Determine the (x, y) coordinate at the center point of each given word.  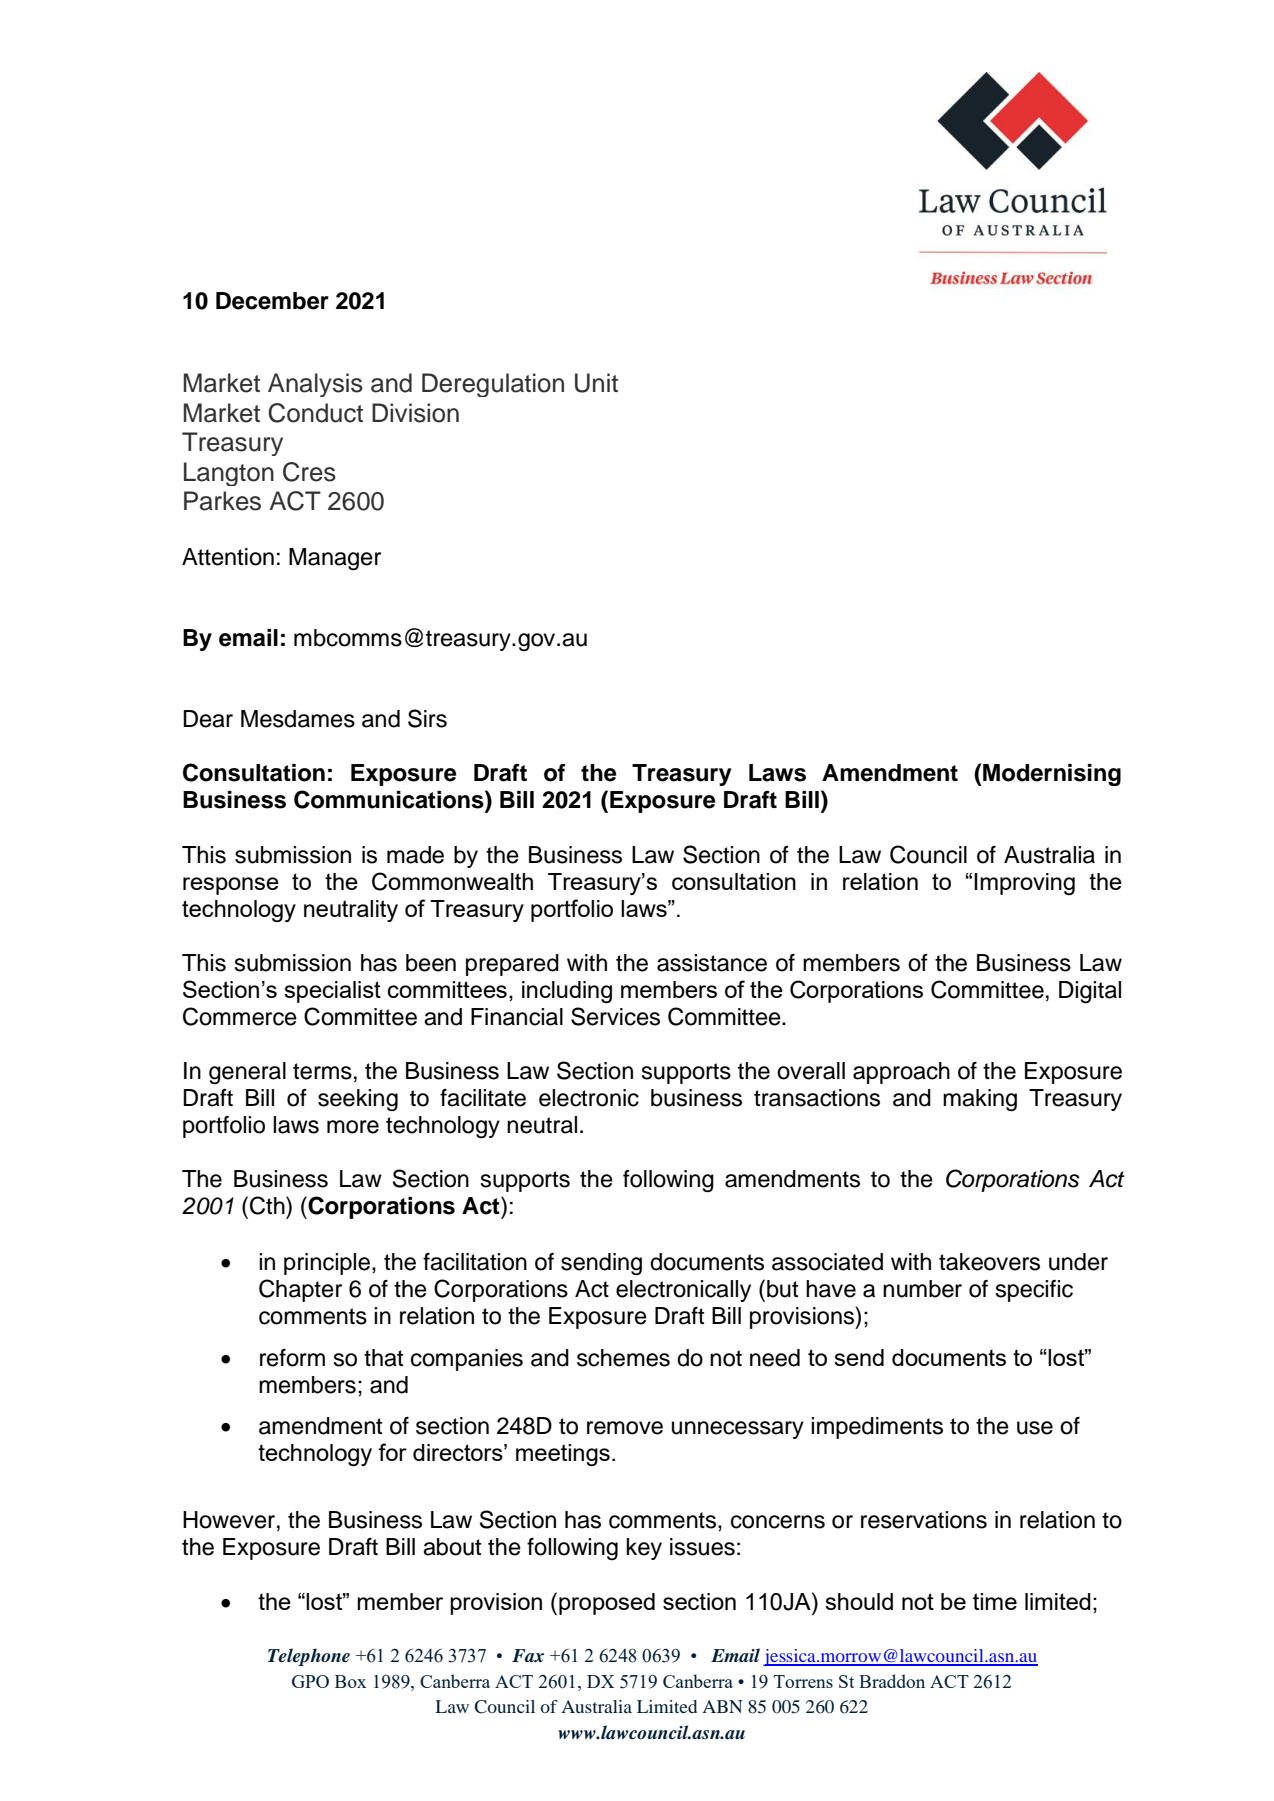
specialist (332, 992)
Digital (1090, 992)
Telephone (309, 1657)
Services (615, 1016)
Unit (596, 383)
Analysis (315, 385)
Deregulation (493, 385)
